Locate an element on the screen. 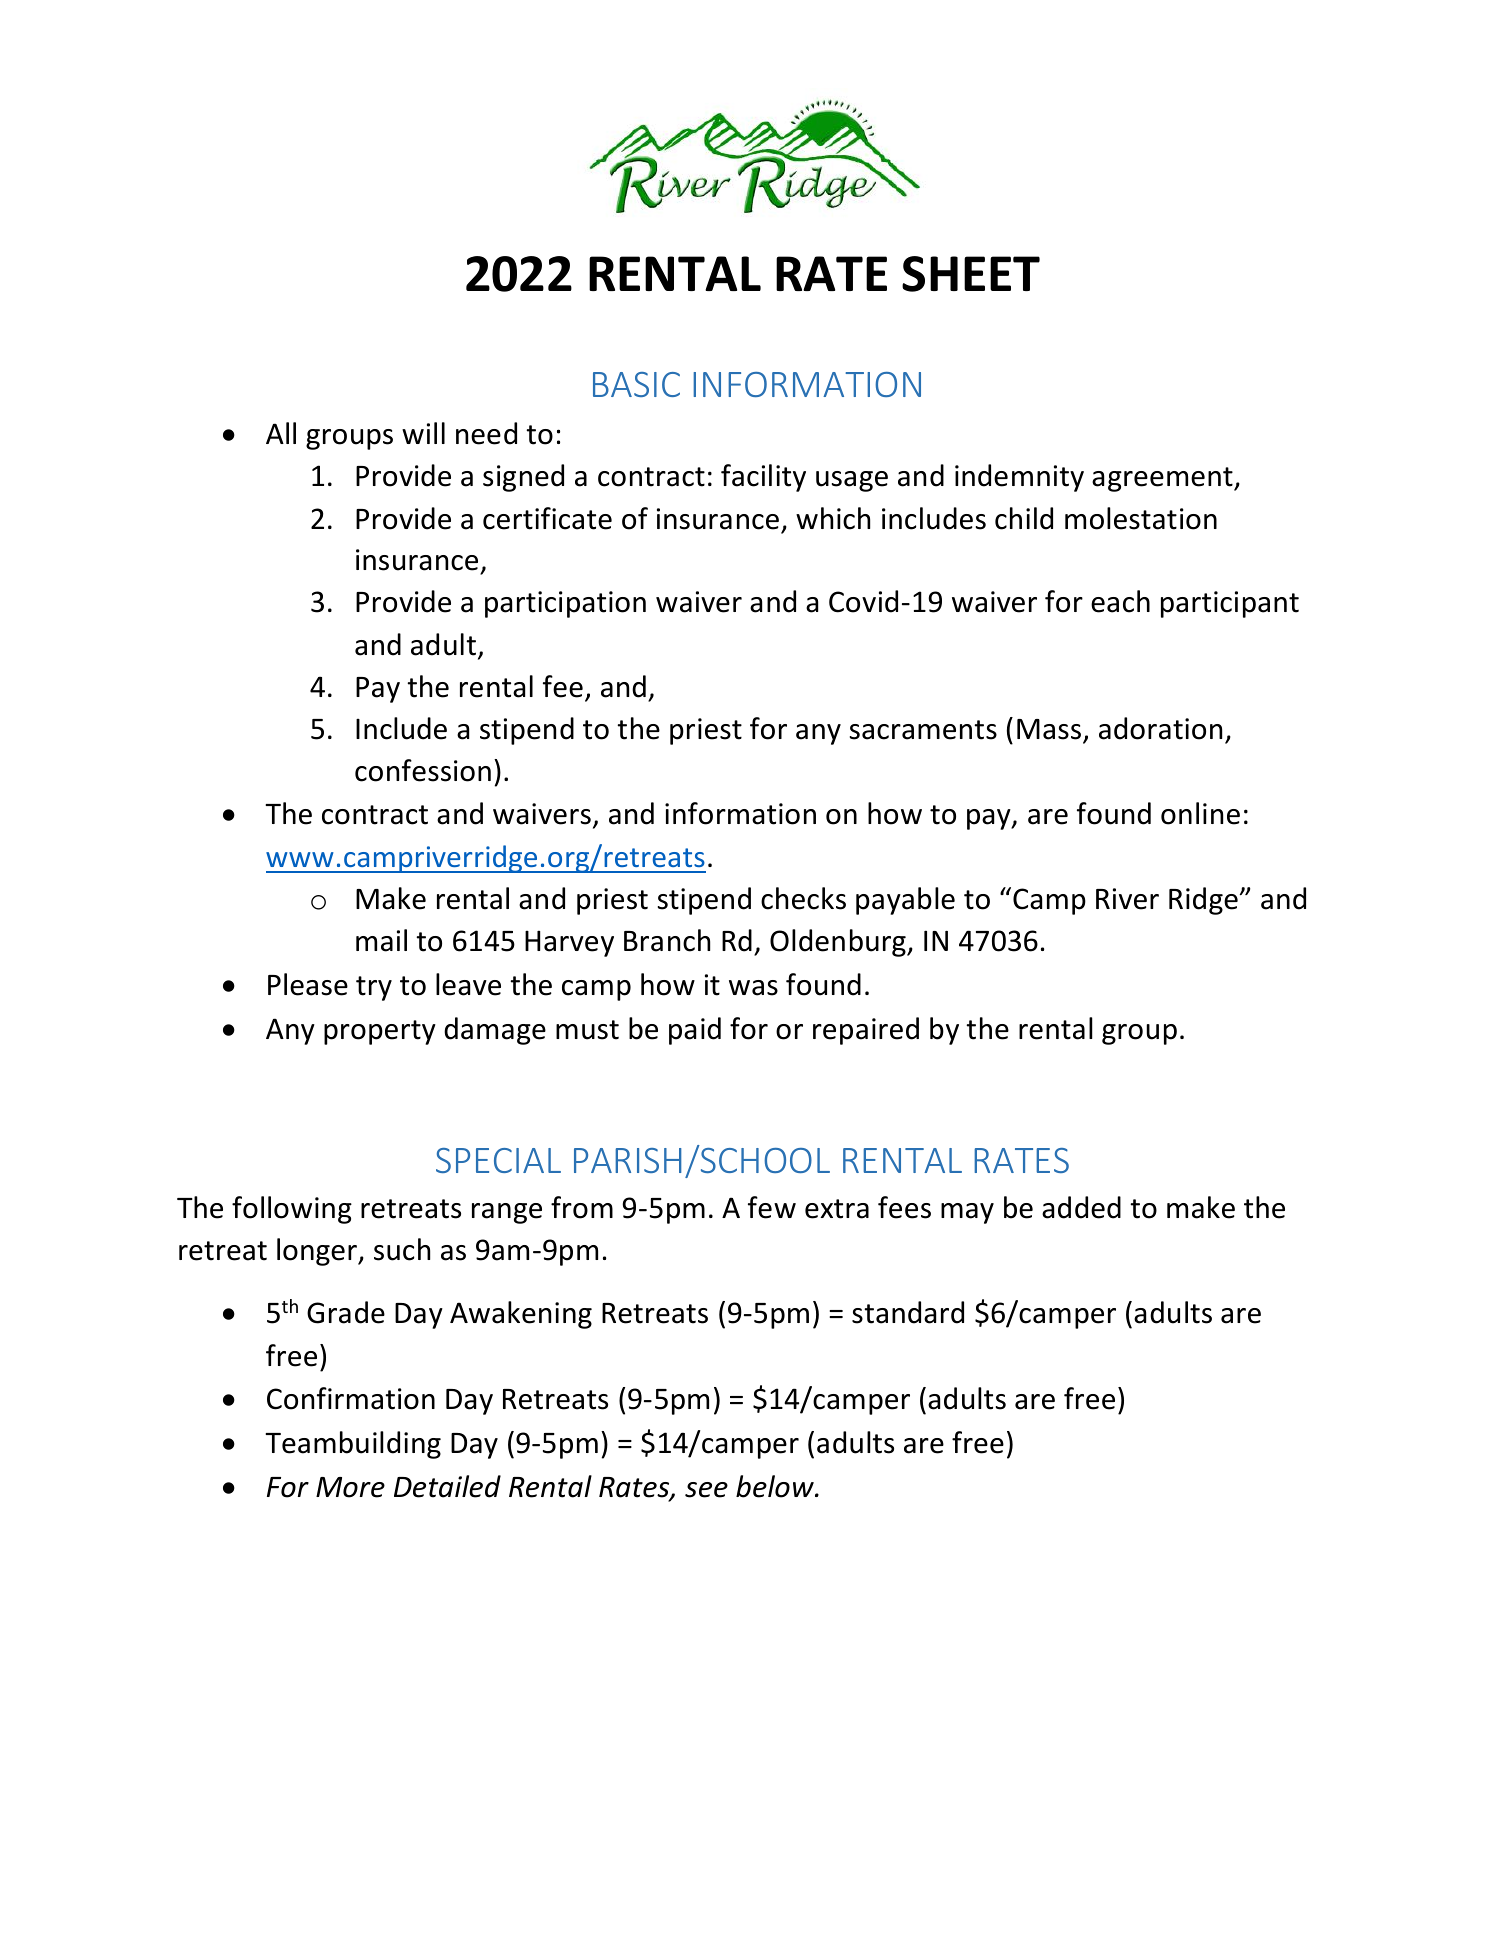 Image resolution: width=1505 pixels, height=1948 pixels. below is located at coordinates (776, 1486).
